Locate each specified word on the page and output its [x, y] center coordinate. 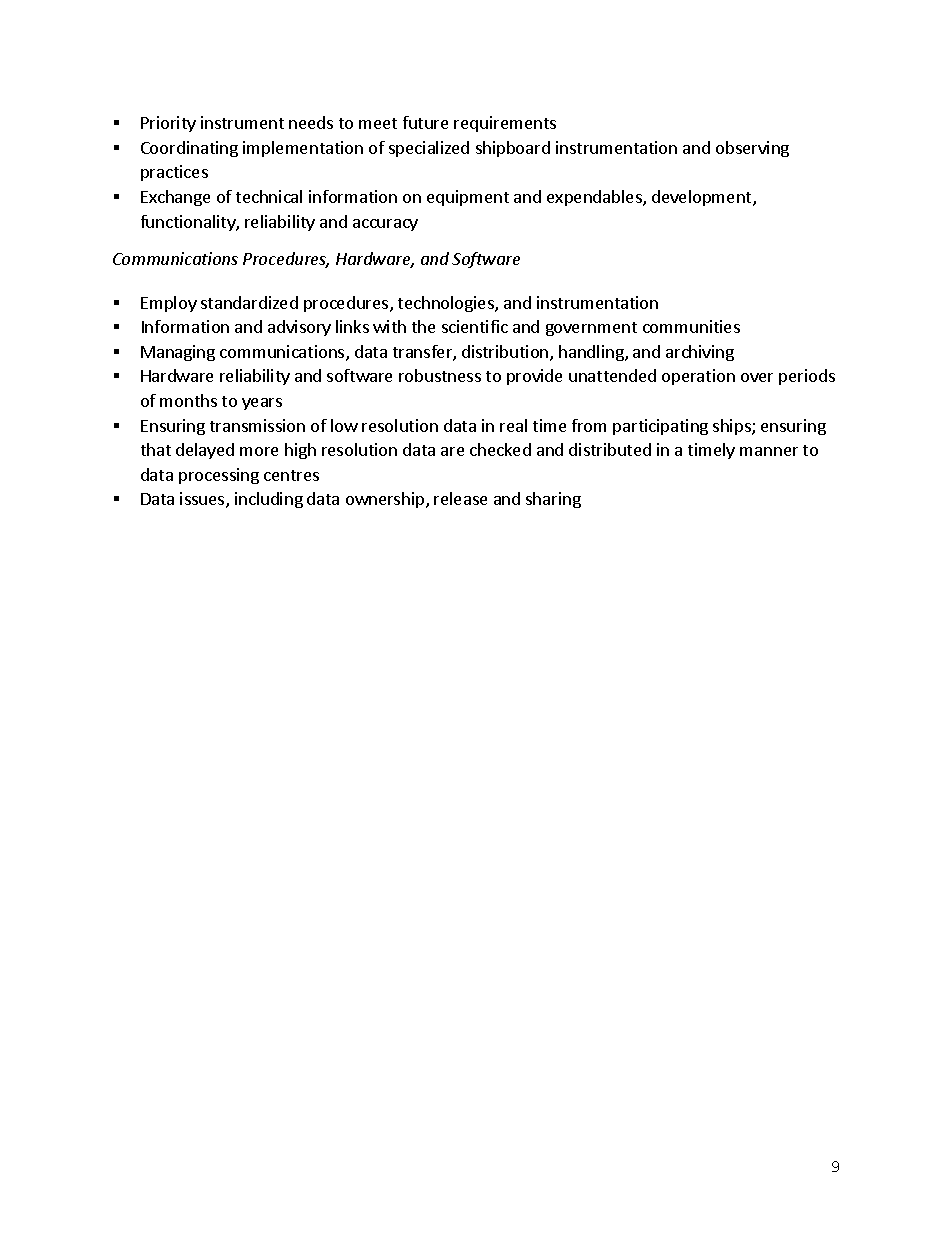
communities [691, 326]
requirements [505, 124]
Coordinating [189, 149]
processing [219, 476]
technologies [447, 304]
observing [752, 149]
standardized [249, 302]
